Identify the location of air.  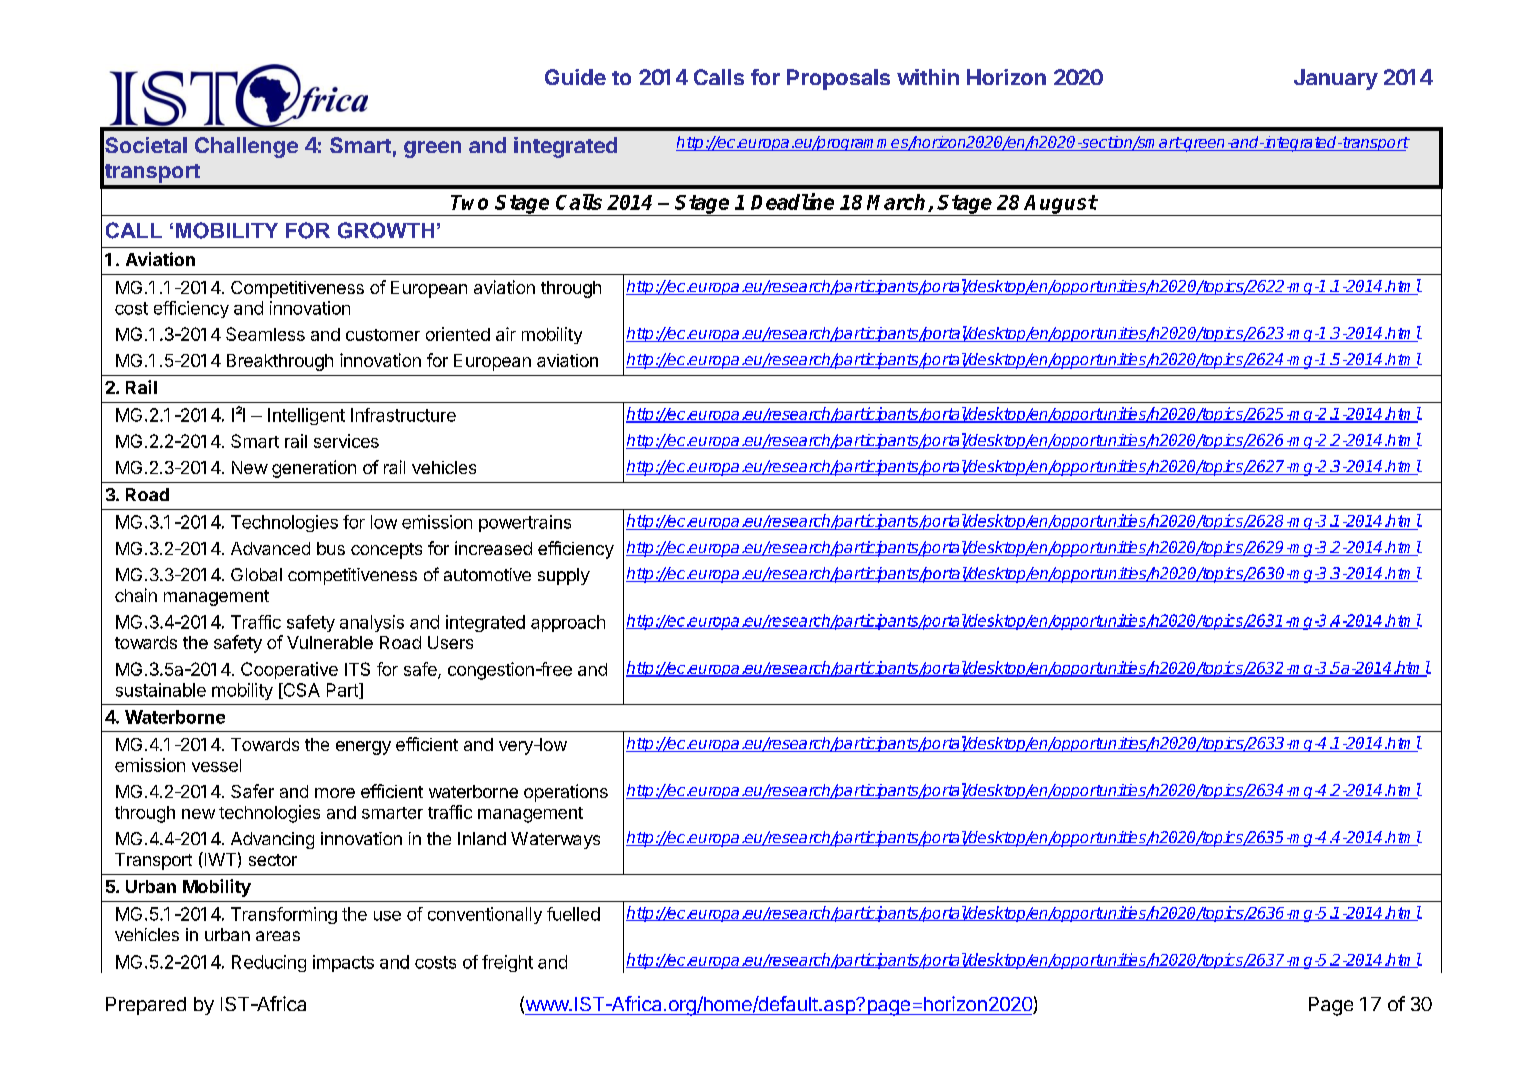
(506, 334).
